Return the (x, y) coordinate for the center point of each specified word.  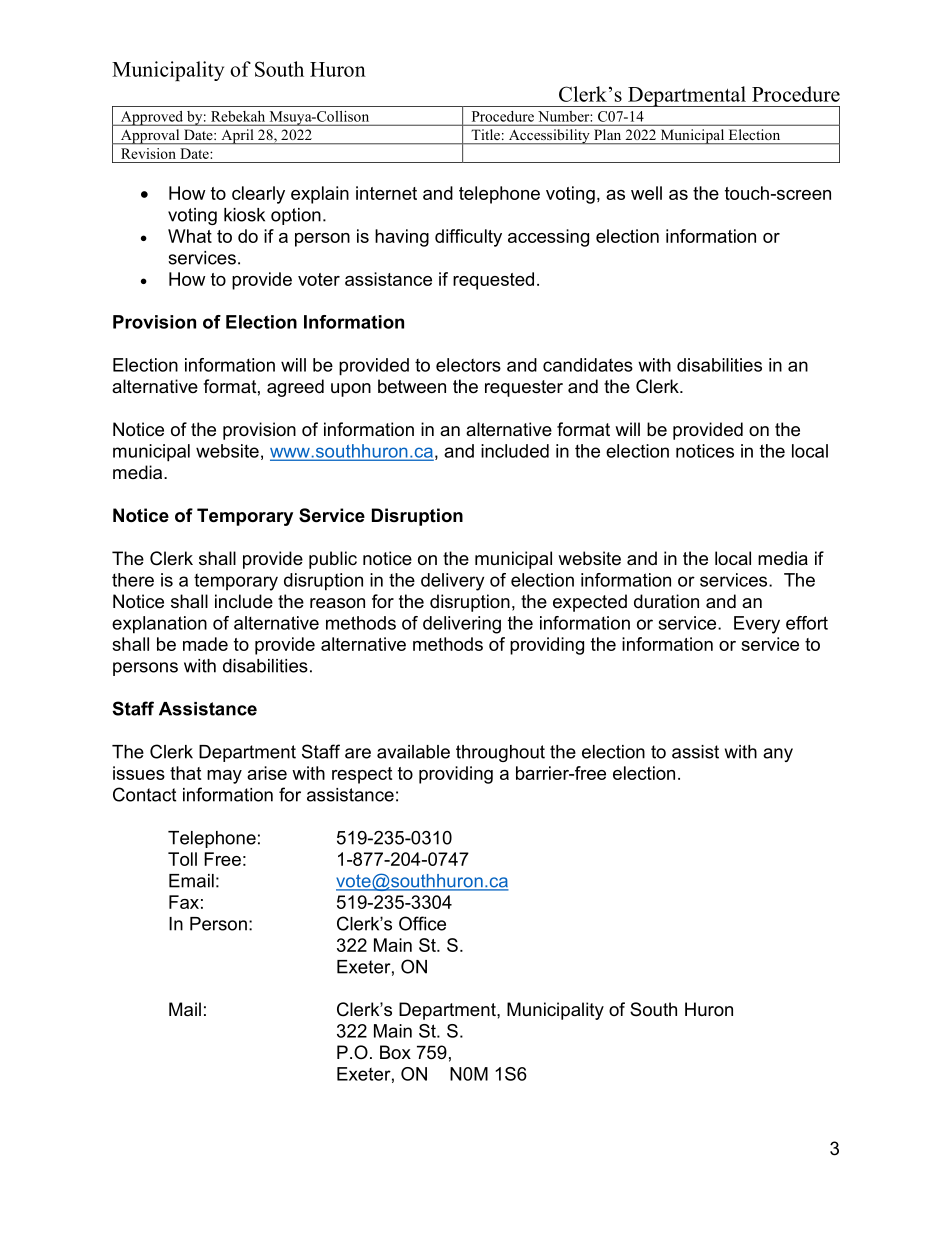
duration (666, 601)
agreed (295, 388)
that (185, 773)
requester (524, 388)
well (646, 193)
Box (395, 1052)
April (237, 137)
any (778, 755)
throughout (500, 753)
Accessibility (549, 137)
